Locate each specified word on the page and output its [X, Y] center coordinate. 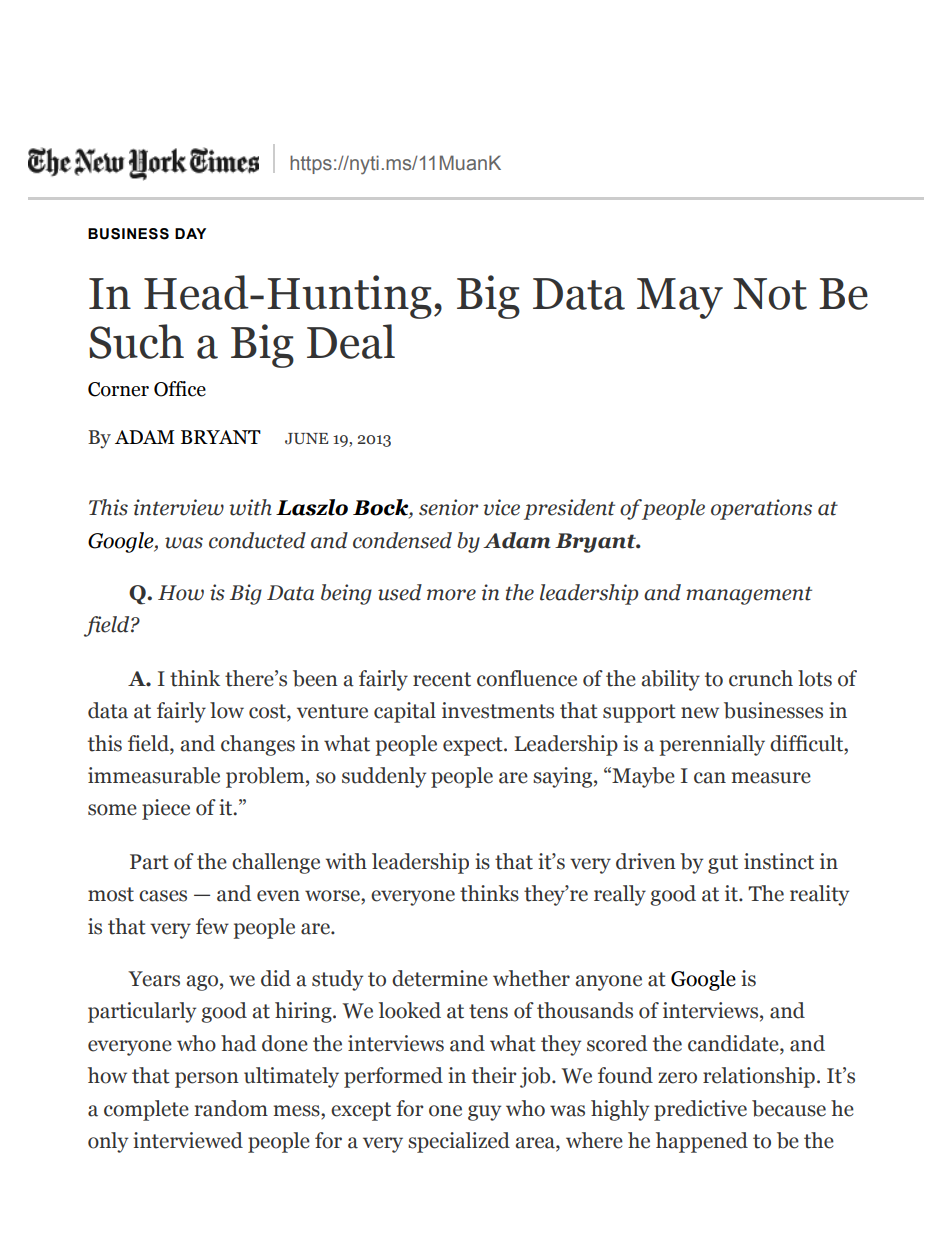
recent [442, 679]
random [231, 1108]
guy [484, 1113]
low [227, 710]
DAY [190, 233]
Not [770, 294]
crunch [761, 678]
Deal [351, 341]
